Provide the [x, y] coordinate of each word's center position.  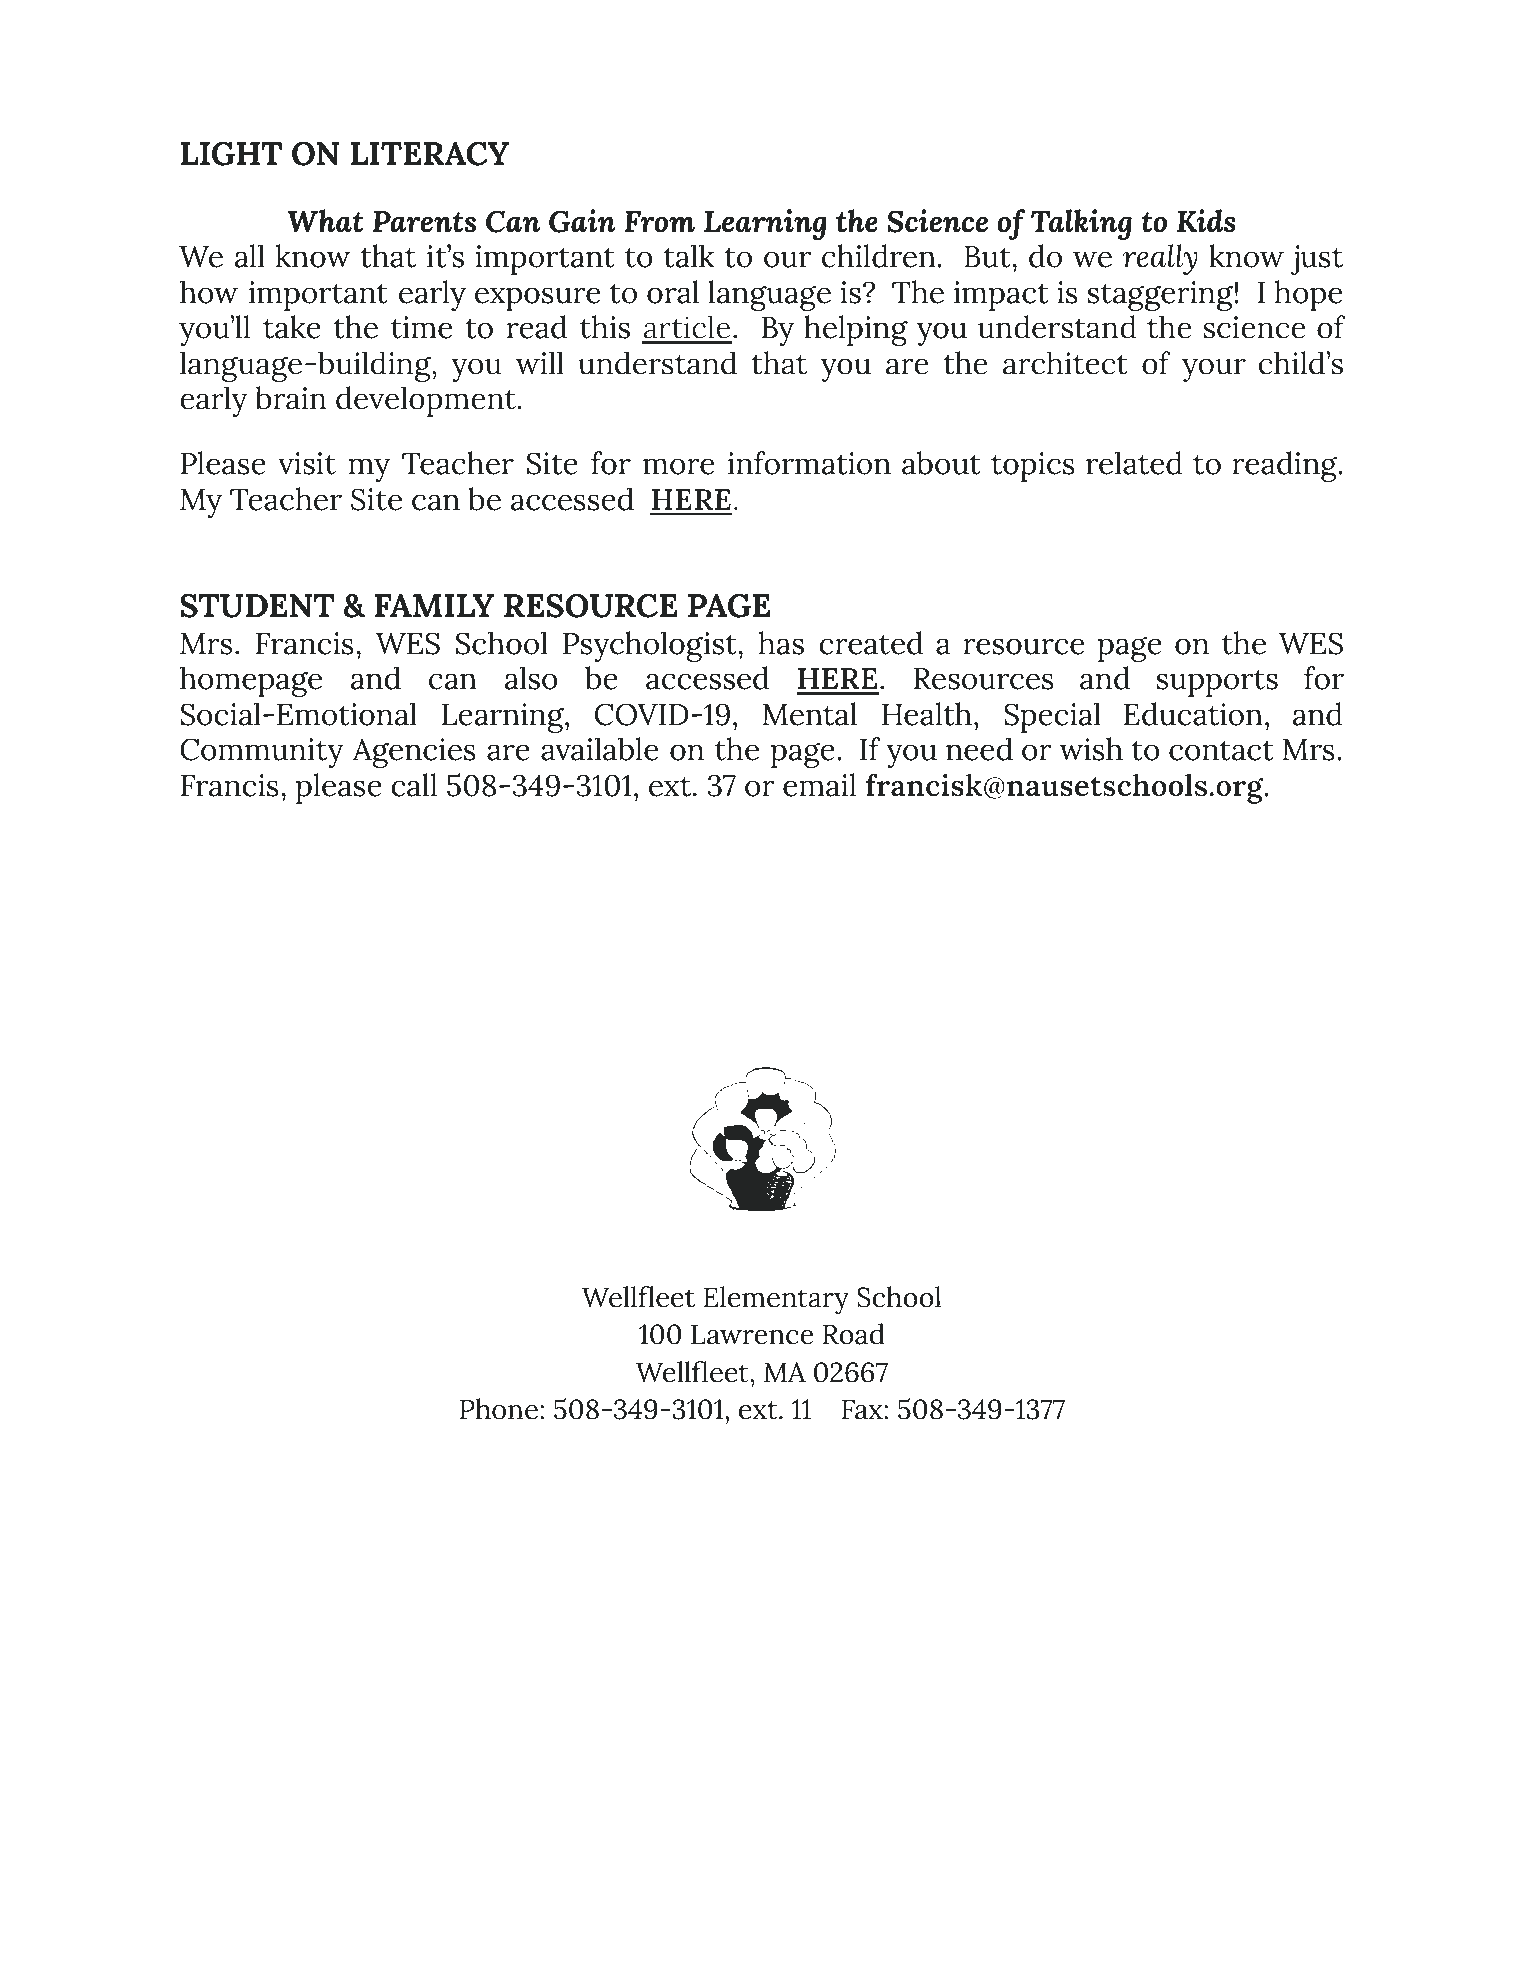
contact [1221, 751]
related [1134, 463]
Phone [499, 1409]
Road [854, 1334]
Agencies [414, 753]
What [326, 221]
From [659, 222]
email [819, 785]
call [414, 785]
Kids [1206, 221]
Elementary [776, 1300]
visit [307, 463]
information [809, 463]
